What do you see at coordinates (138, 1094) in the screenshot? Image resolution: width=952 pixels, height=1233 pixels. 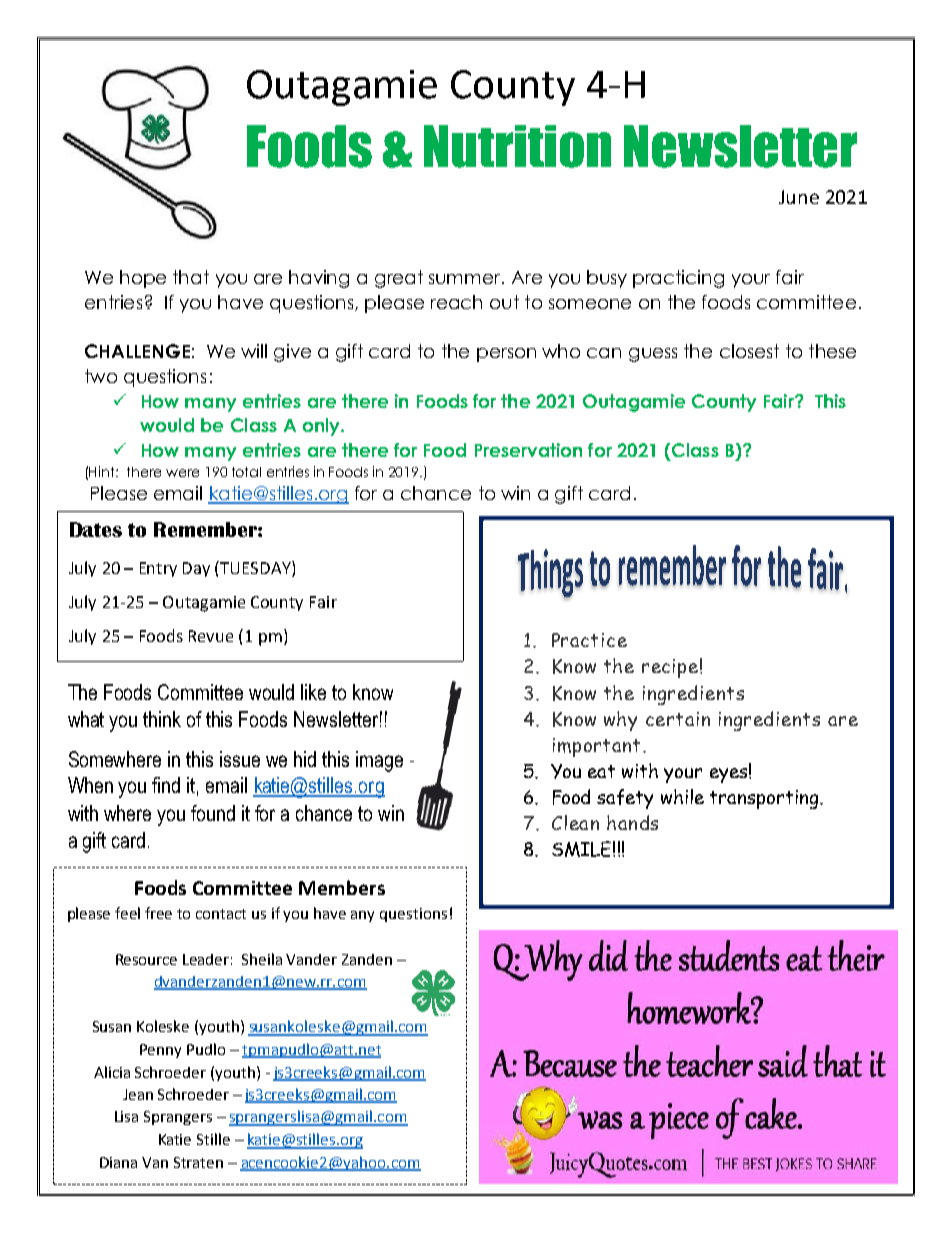 I see `Jean` at bounding box center [138, 1094].
